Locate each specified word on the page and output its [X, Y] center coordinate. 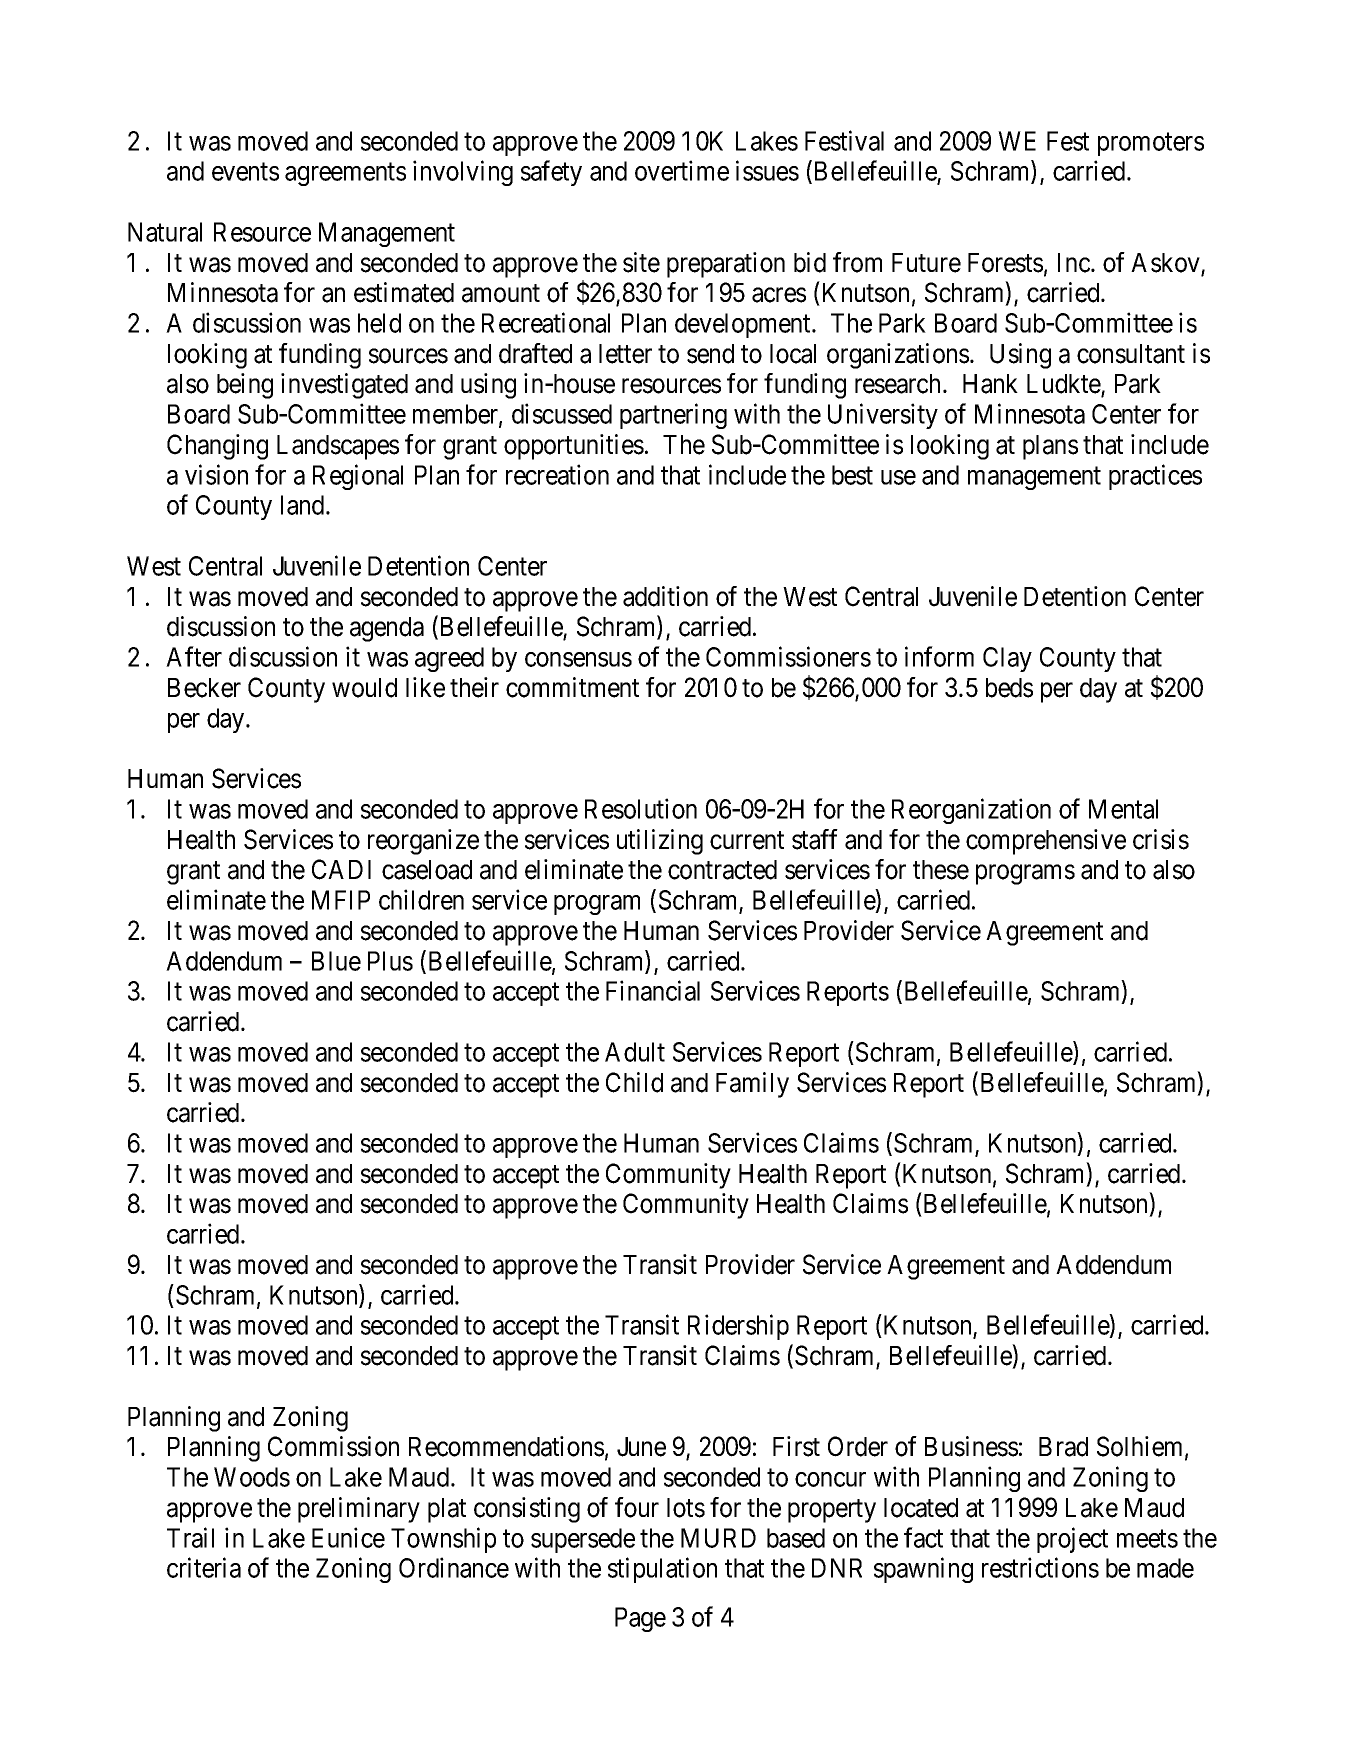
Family [752, 1085]
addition [665, 596]
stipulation [662, 1570]
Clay [1007, 659]
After [194, 656]
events [245, 172]
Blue [336, 961]
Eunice [348, 1537]
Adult [635, 1052]
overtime [682, 170]
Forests [1005, 263]
